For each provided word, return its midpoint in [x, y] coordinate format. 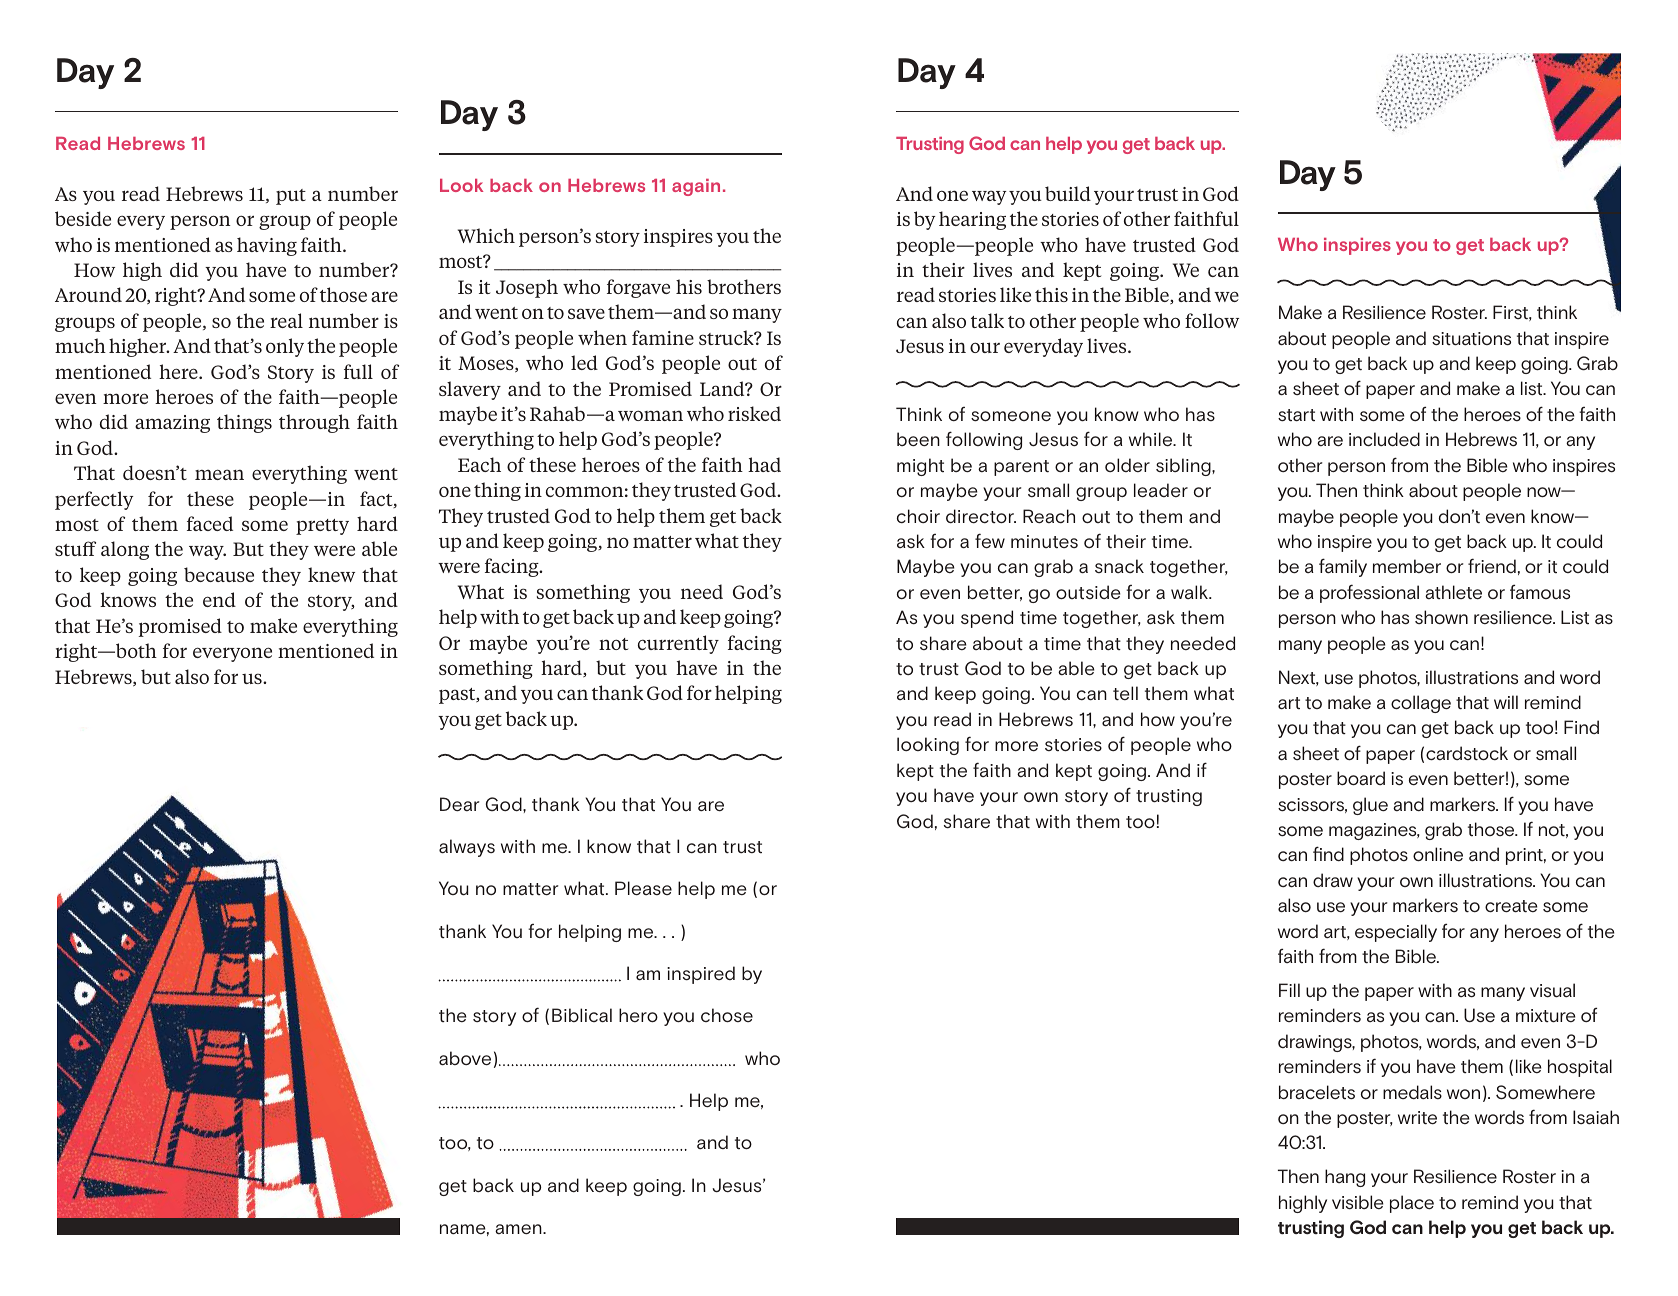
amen [519, 1229]
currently [678, 644]
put [291, 197]
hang [1345, 1178]
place [1412, 1204]
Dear [459, 804]
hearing [972, 220]
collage [1421, 704]
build [1068, 193]
